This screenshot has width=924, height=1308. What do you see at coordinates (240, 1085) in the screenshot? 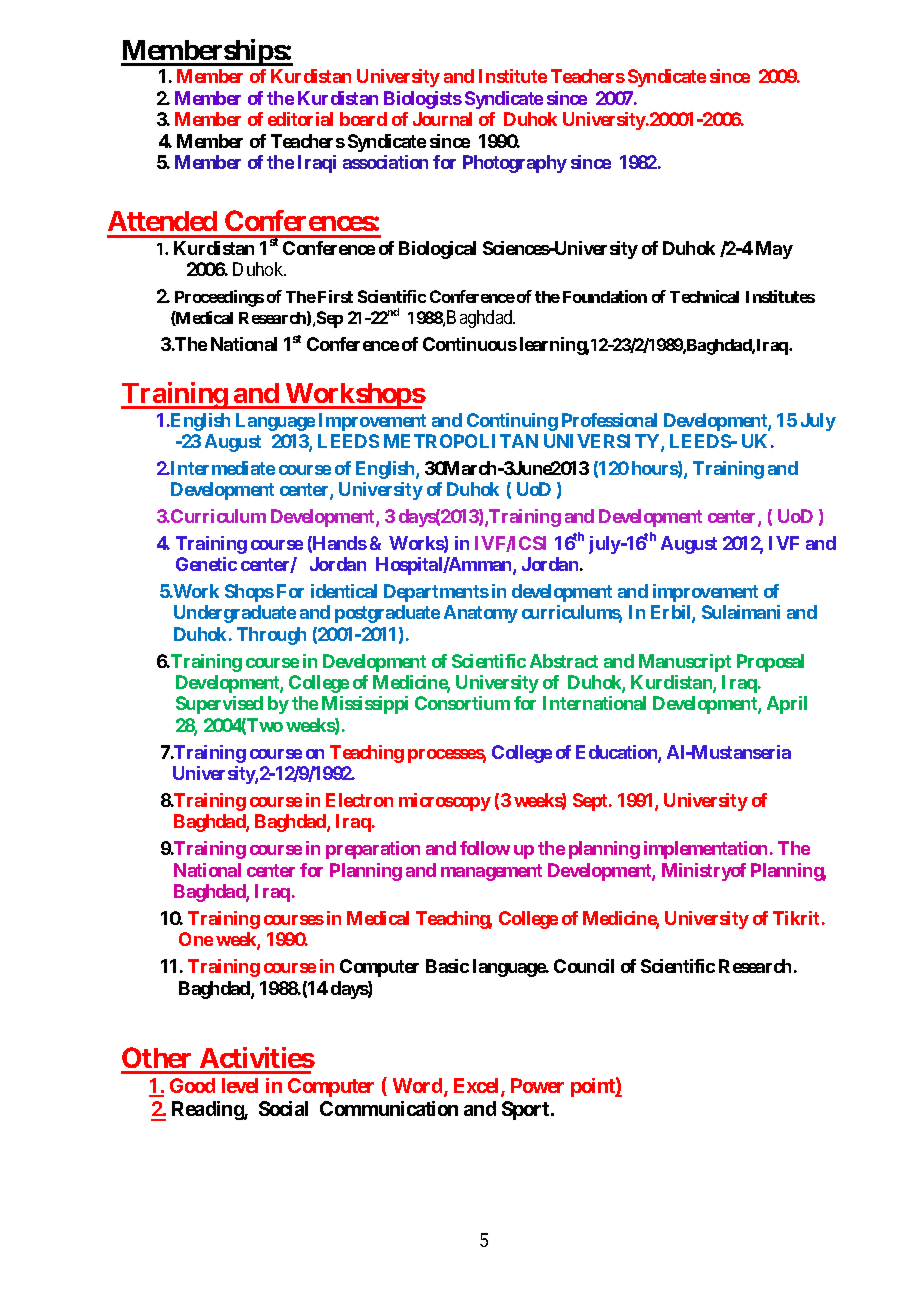
I see `level` at bounding box center [240, 1085].
